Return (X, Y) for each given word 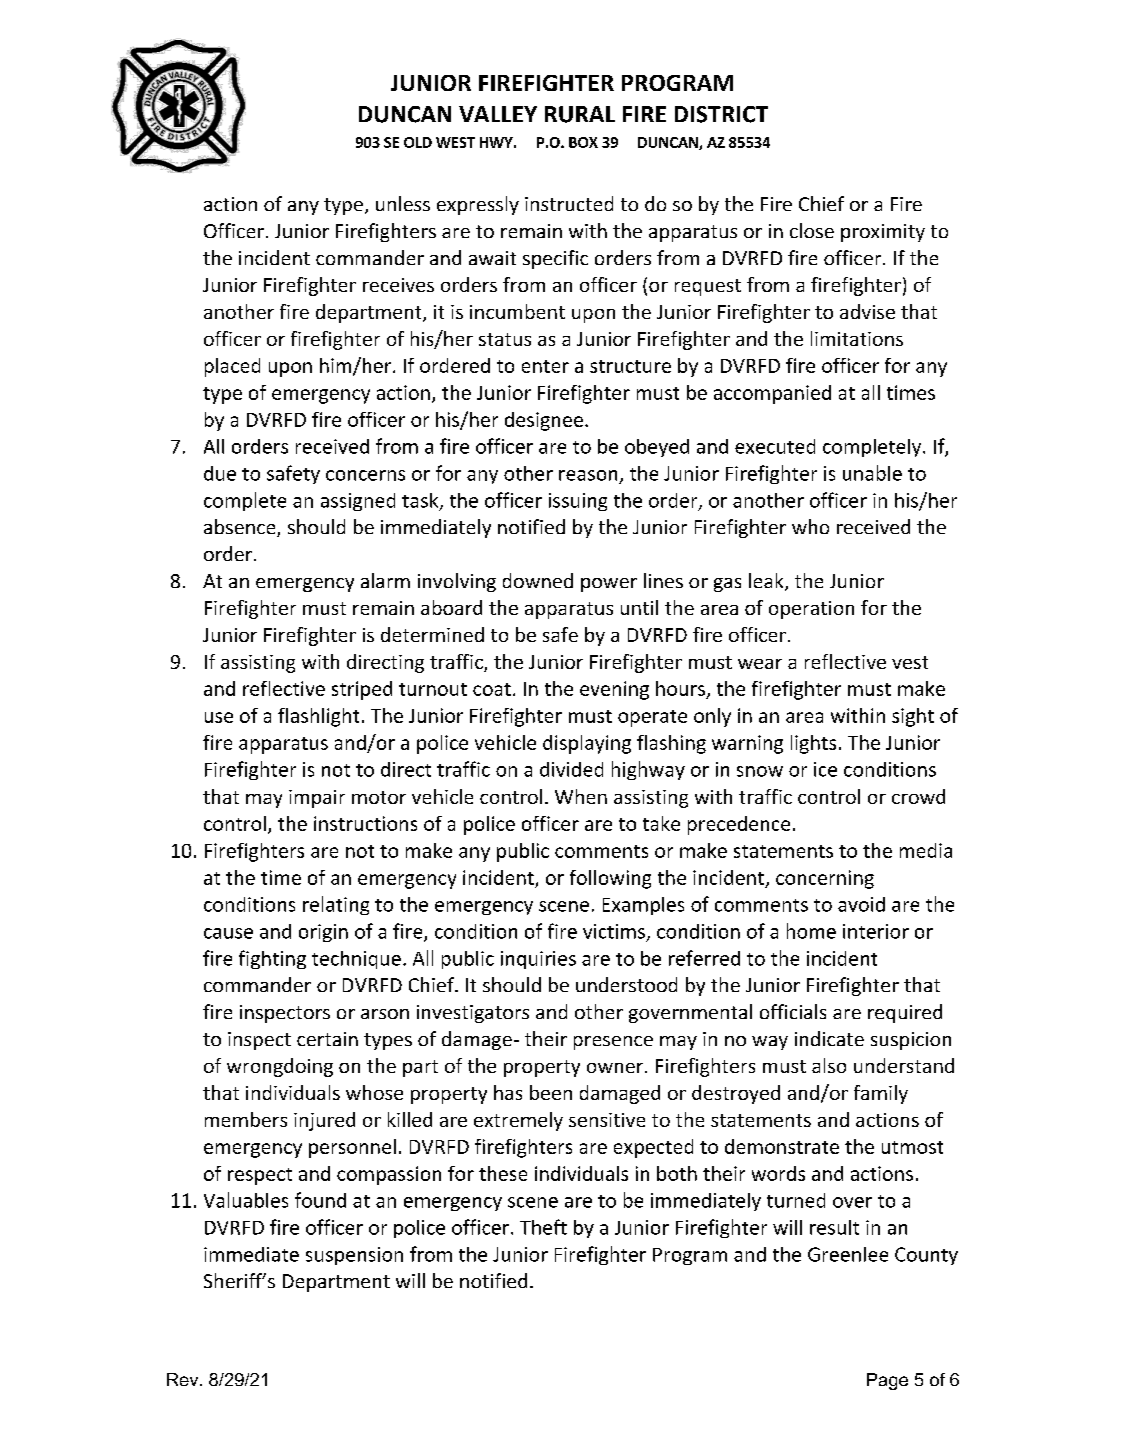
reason (588, 475)
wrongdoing (280, 1067)
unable (872, 473)
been (551, 1092)
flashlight (318, 717)
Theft (543, 1227)
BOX (583, 142)
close (812, 230)
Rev (184, 1379)
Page (887, 1381)
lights (813, 744)
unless (403, 203)
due (220, 473)
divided (571, 769)
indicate (829, 1038)
